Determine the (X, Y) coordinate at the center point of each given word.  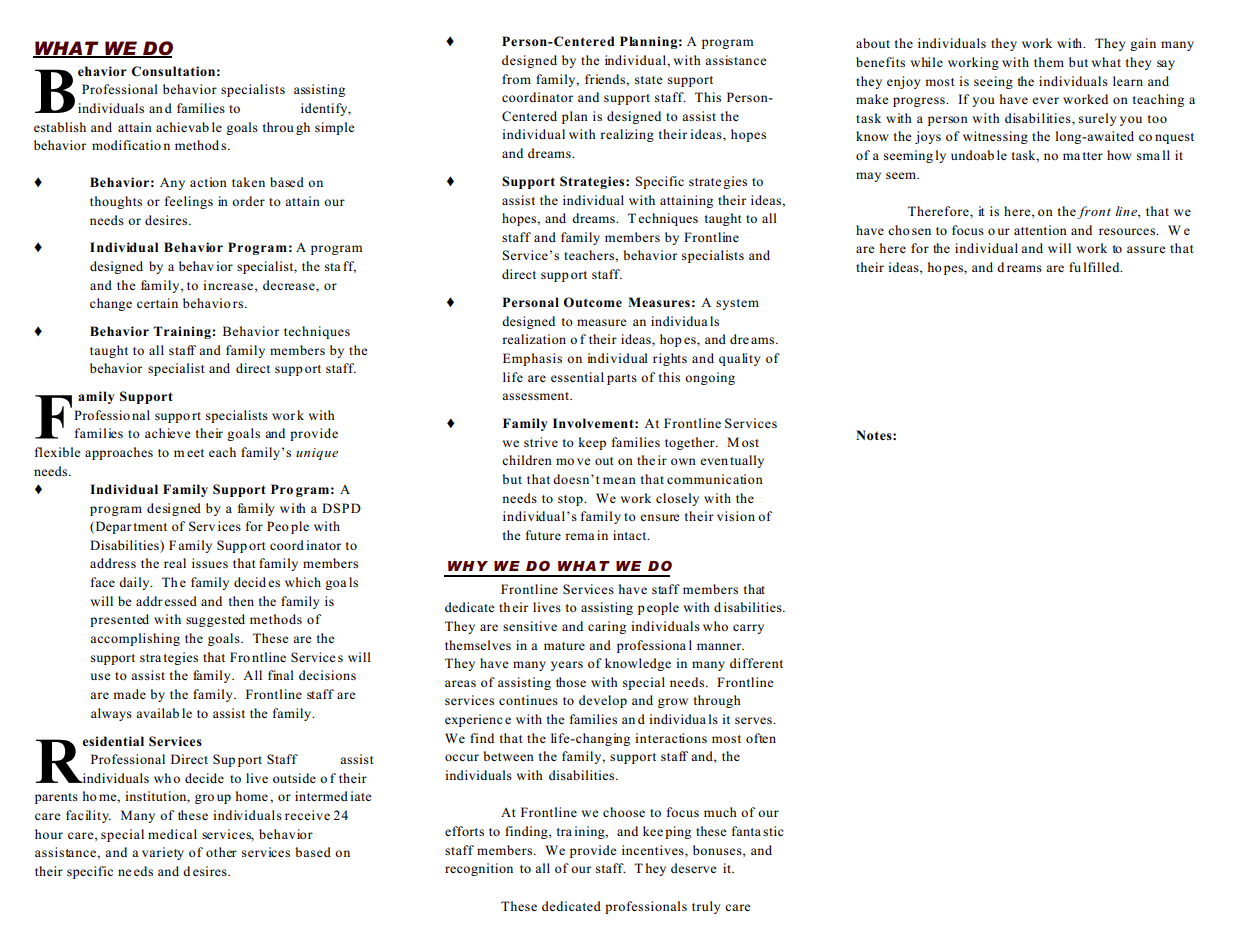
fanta (746, 831)
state (649, 80)
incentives (654, 850)
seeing (993, 82)
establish (60, 127)
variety (163, 853)
